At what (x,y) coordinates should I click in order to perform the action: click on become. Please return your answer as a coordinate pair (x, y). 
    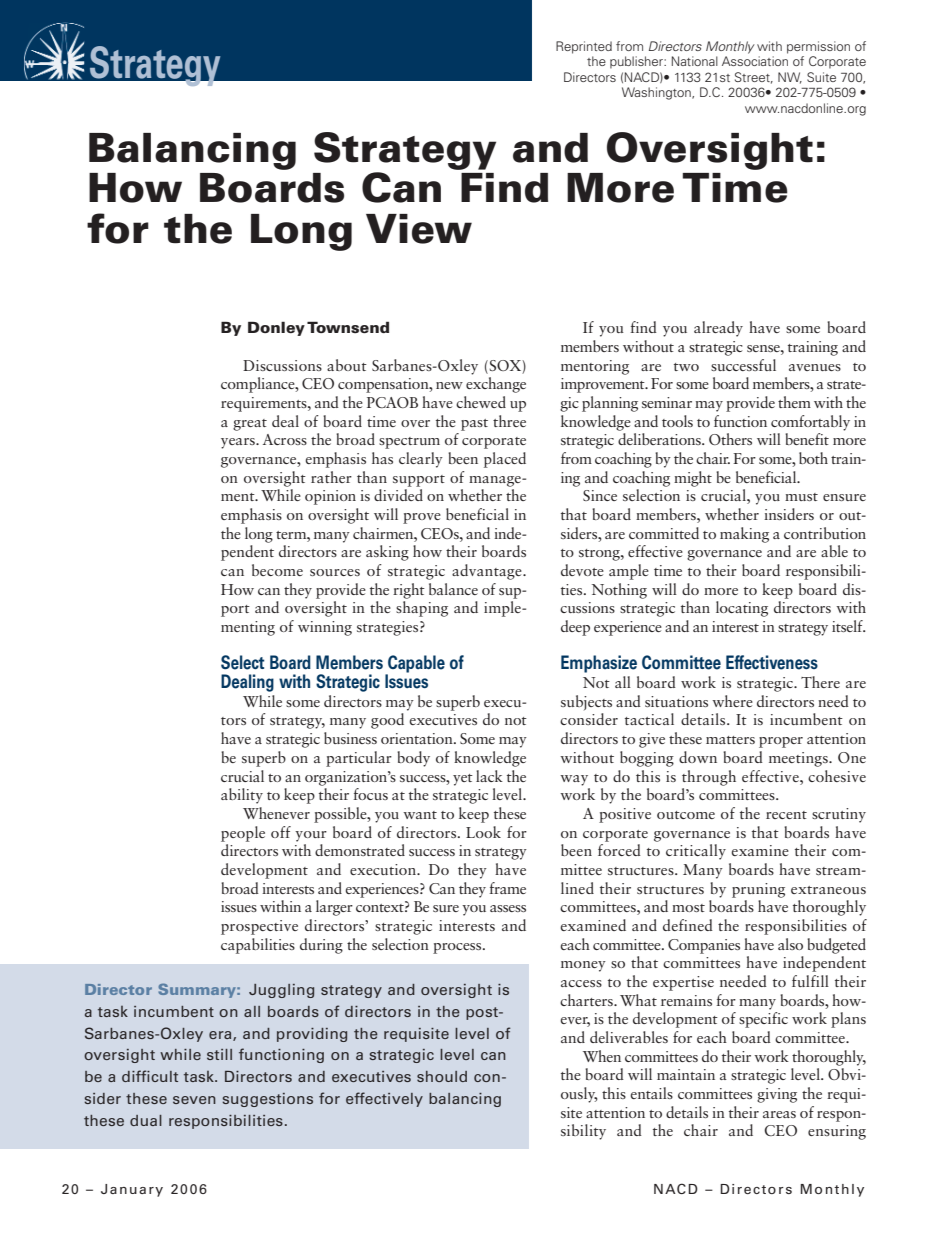
    Looking at the image, I should click on (277, 570).
